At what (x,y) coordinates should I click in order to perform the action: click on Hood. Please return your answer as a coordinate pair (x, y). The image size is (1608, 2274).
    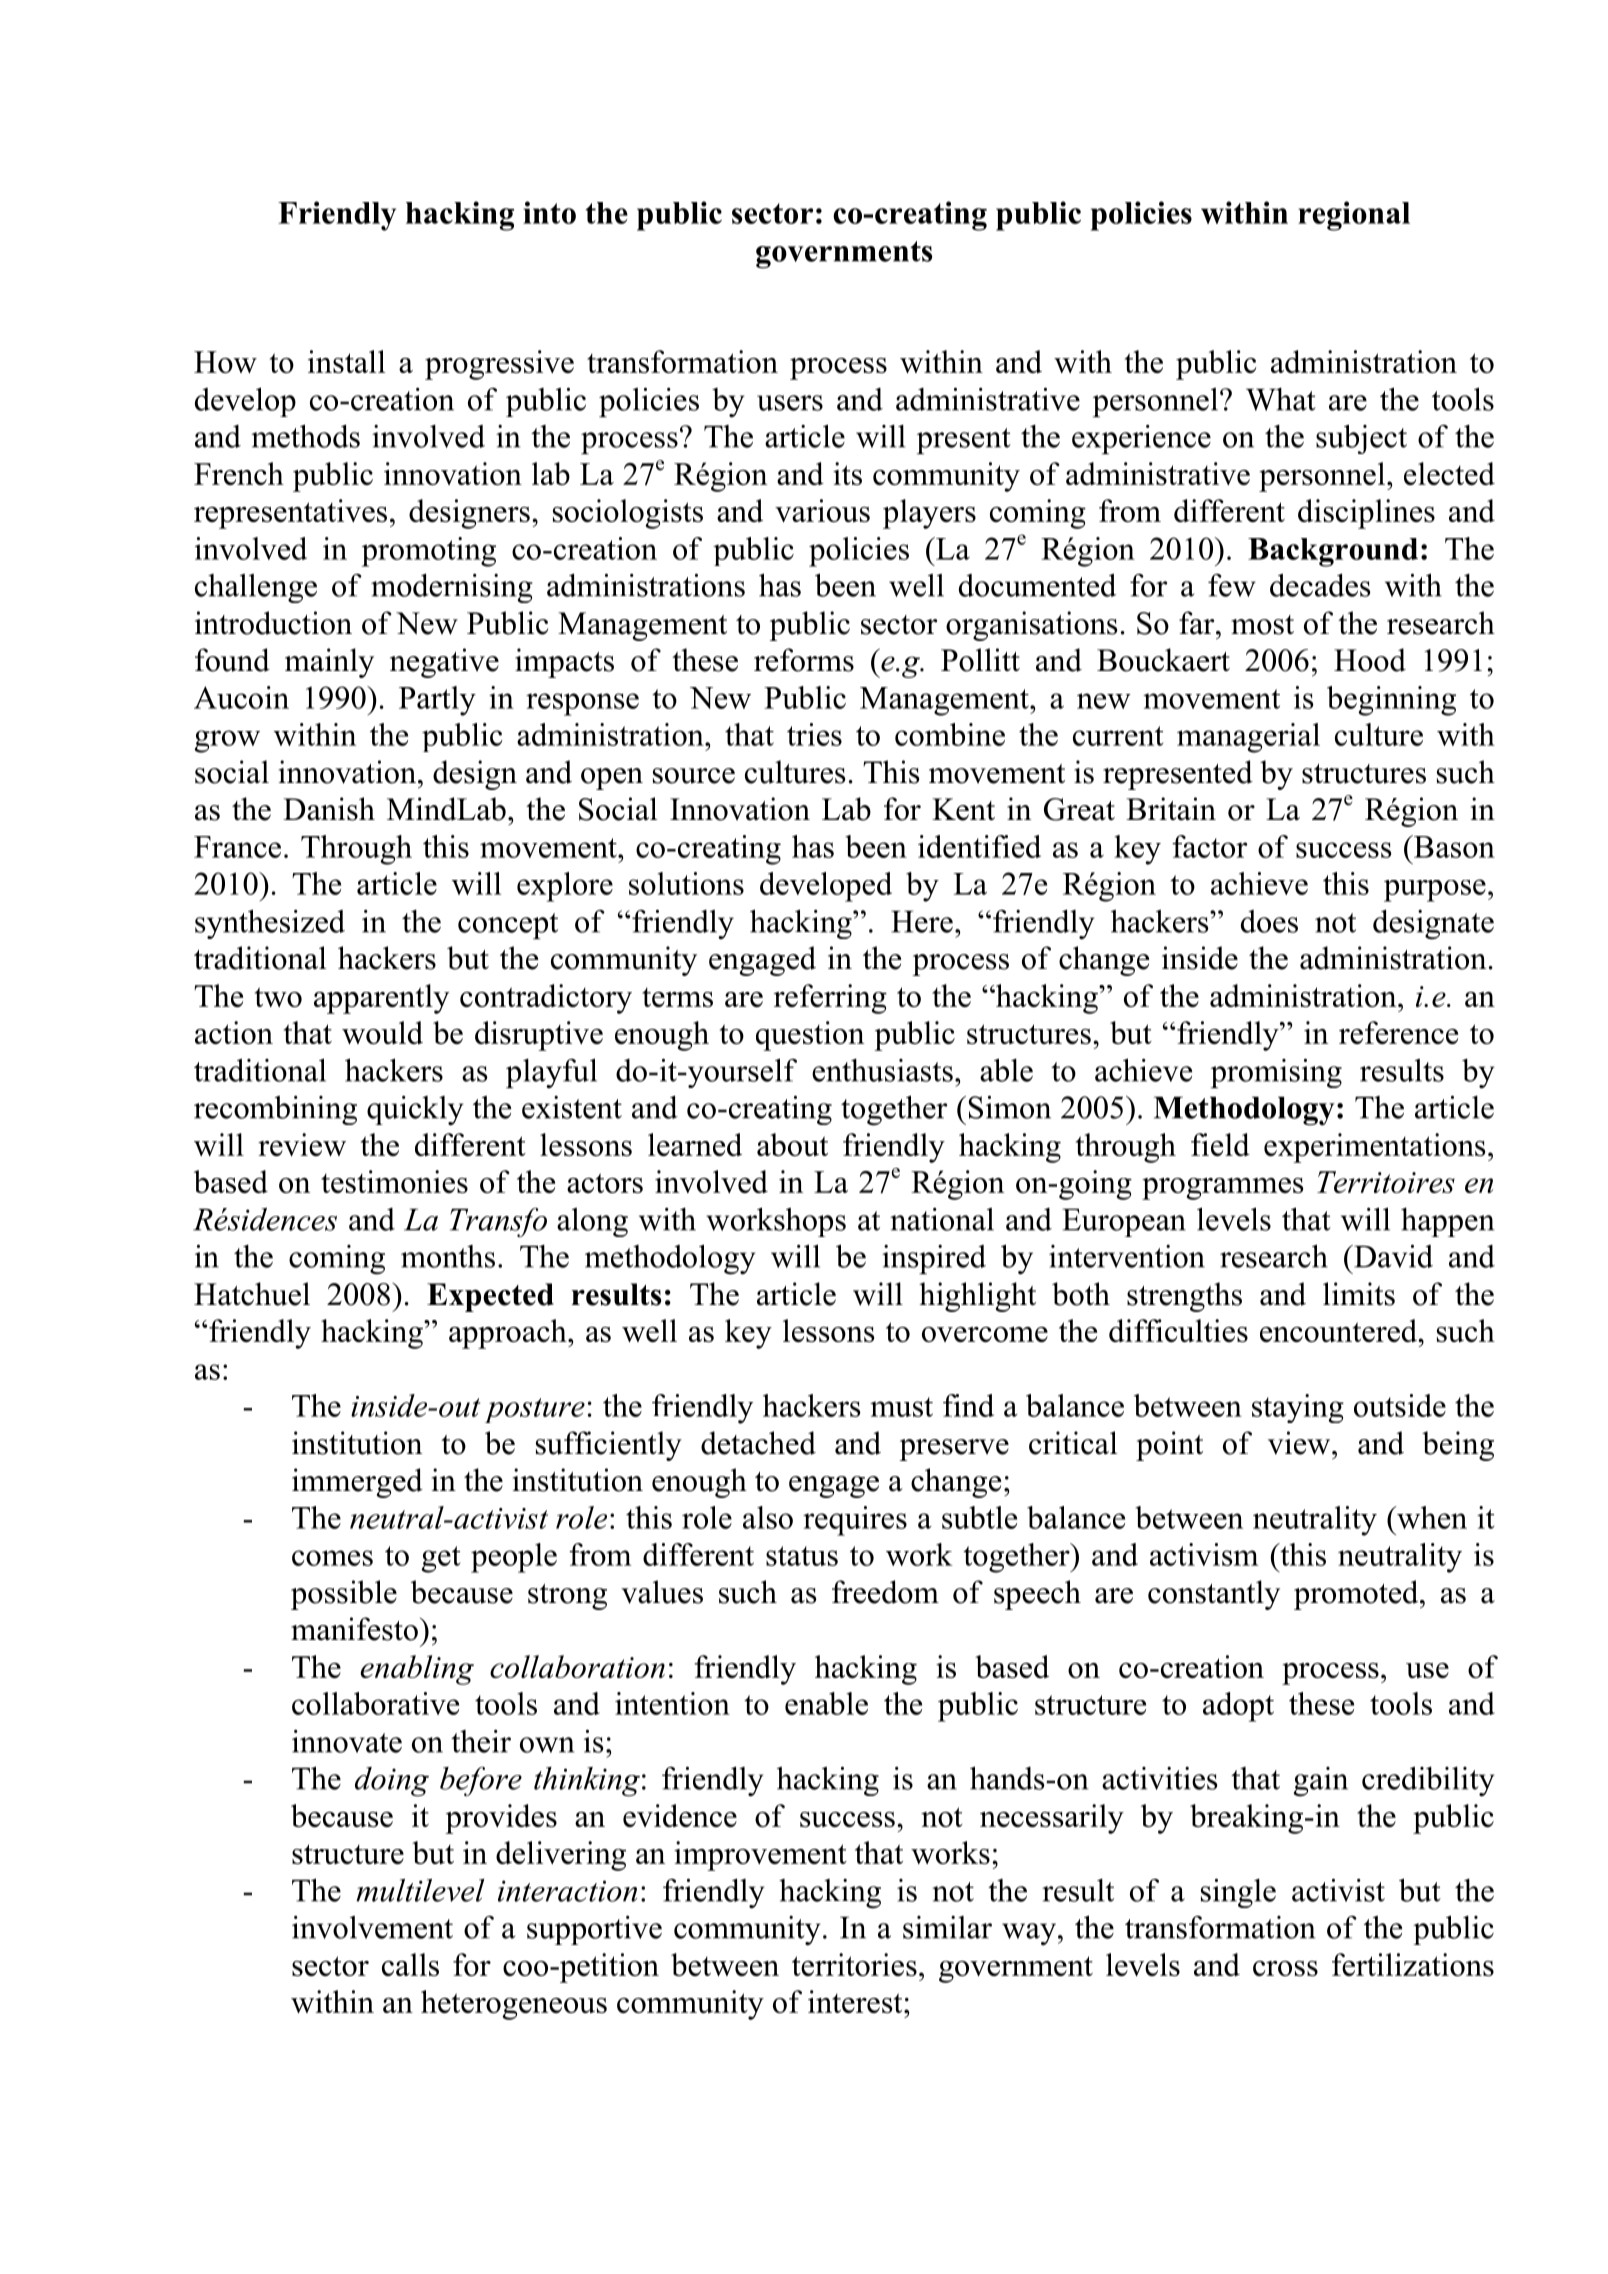
    Looking at the image, I should click on (1370, 660).
